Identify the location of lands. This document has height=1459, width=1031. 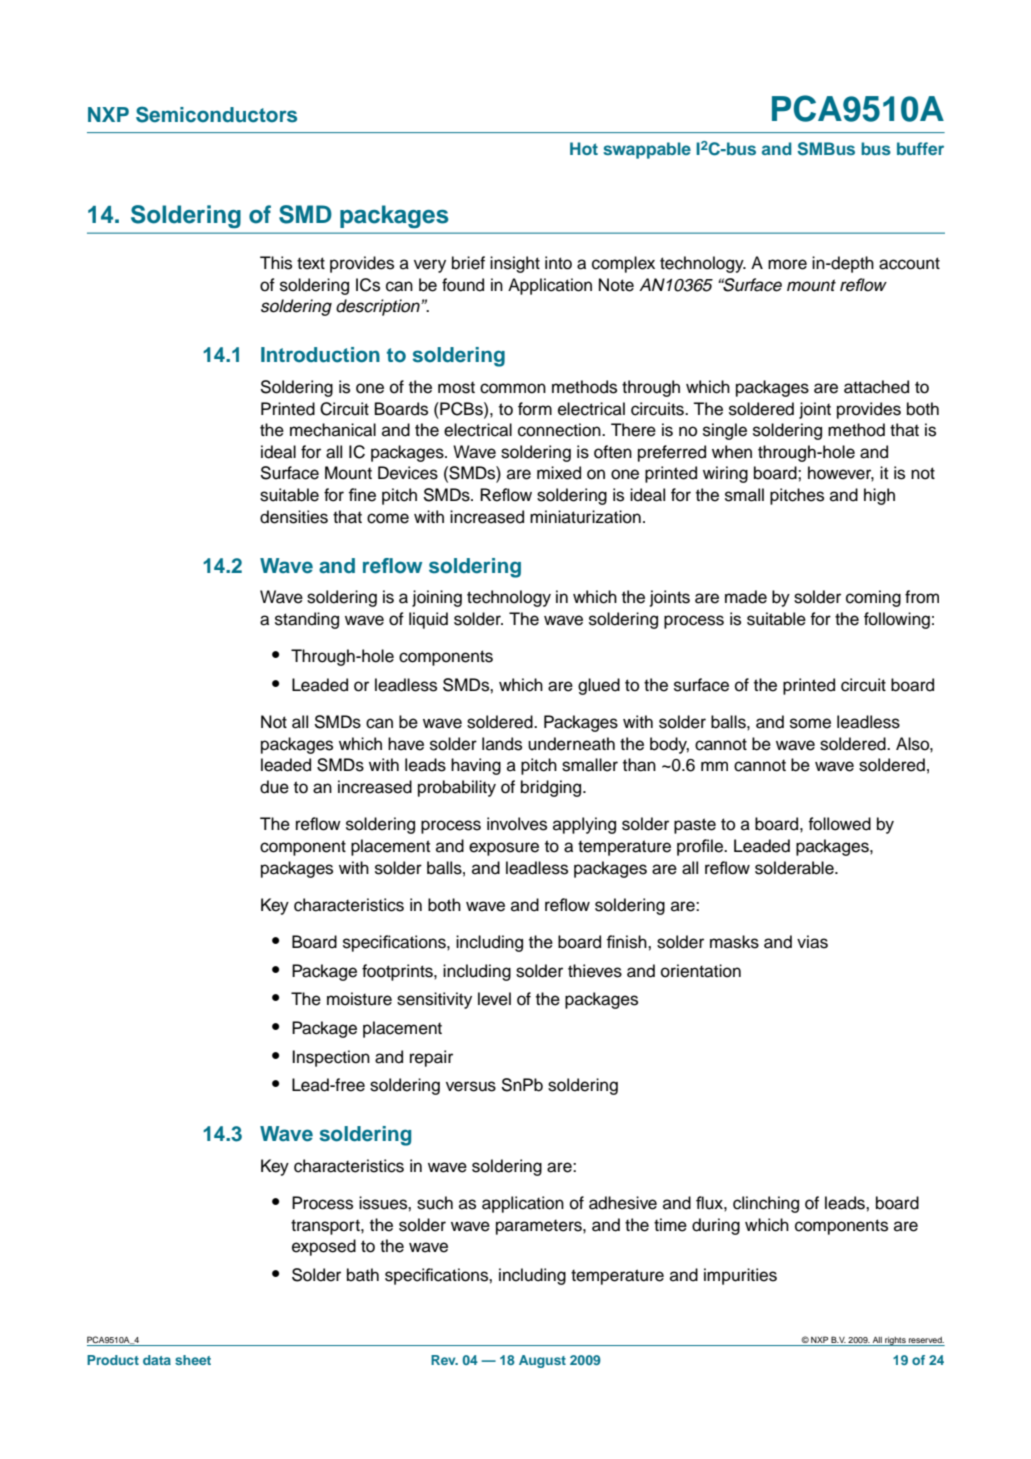
(502, 744).
